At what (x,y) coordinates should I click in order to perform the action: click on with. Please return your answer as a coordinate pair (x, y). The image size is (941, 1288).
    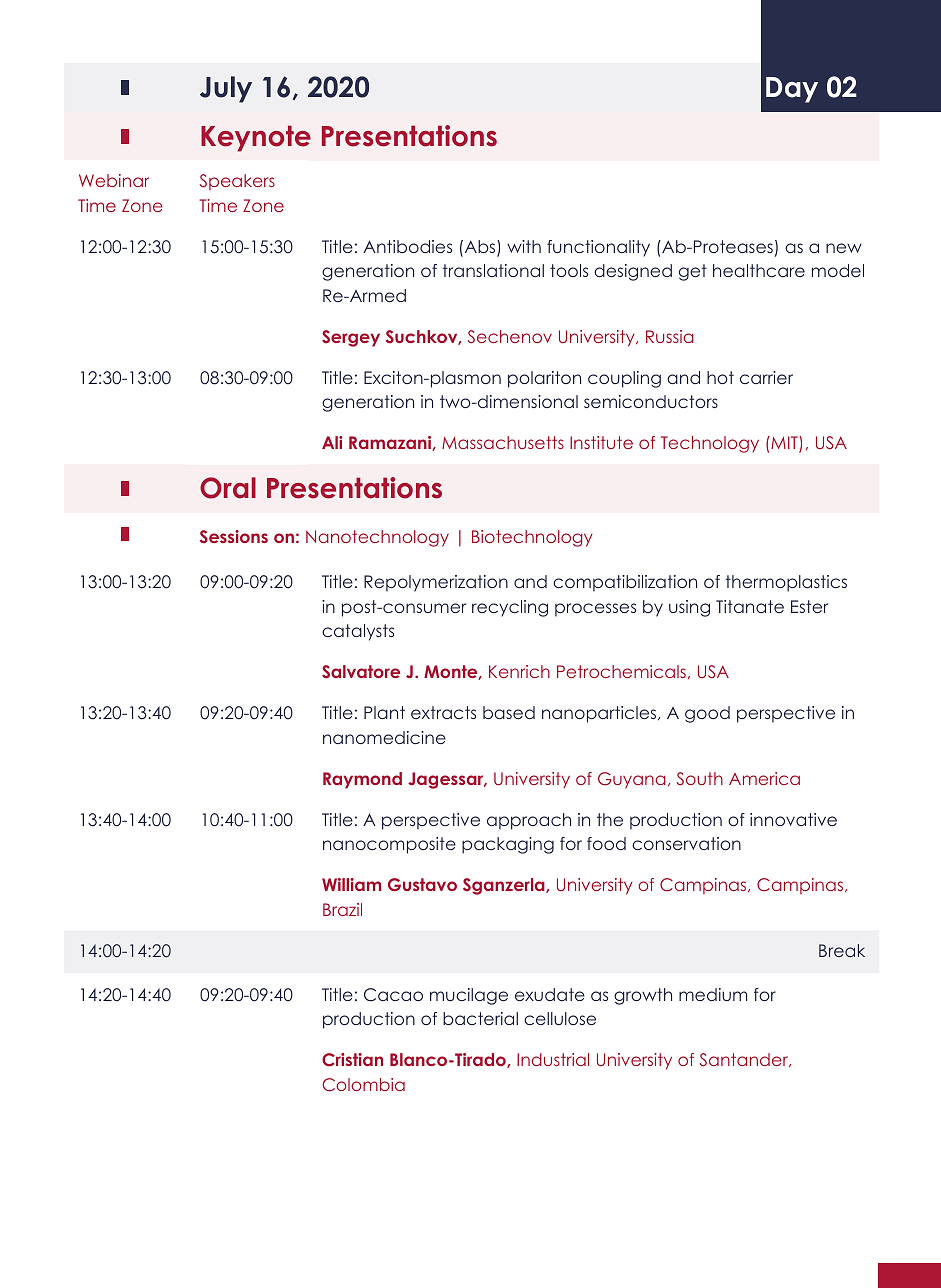
    Looking at the image, I should click on (524, 246).
